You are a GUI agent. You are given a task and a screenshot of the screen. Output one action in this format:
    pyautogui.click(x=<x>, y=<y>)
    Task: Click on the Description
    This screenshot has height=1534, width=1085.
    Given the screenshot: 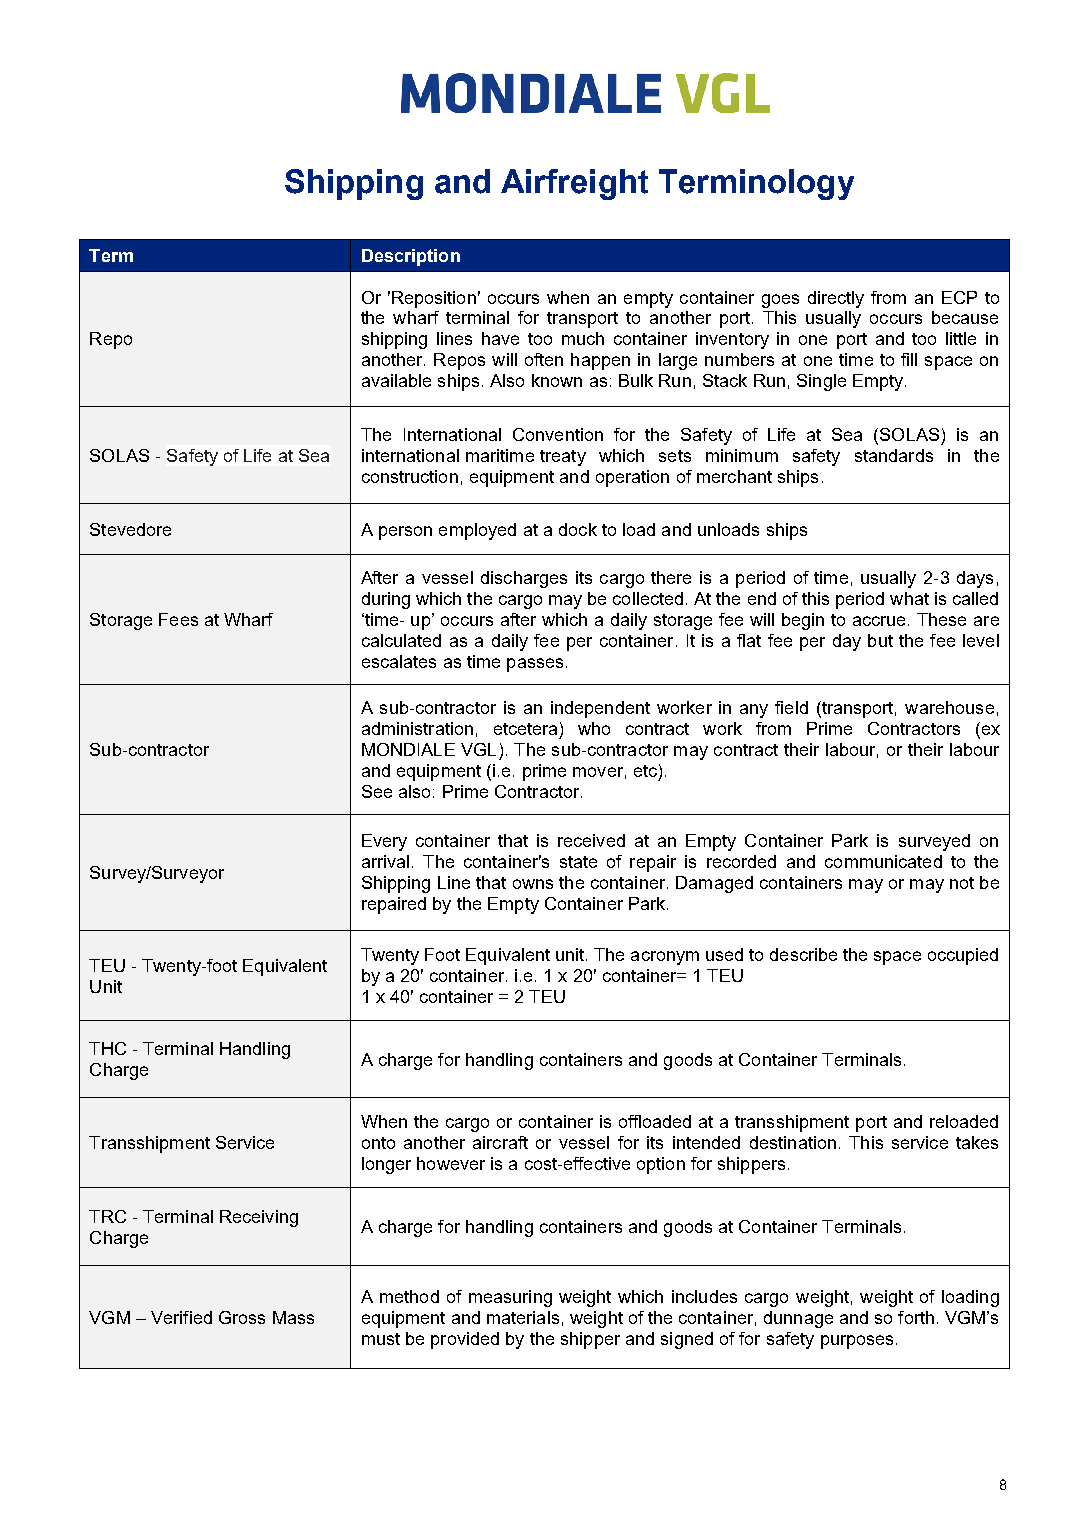 What is the action you would take?
    pyautogui.click(x=411, y=257)
